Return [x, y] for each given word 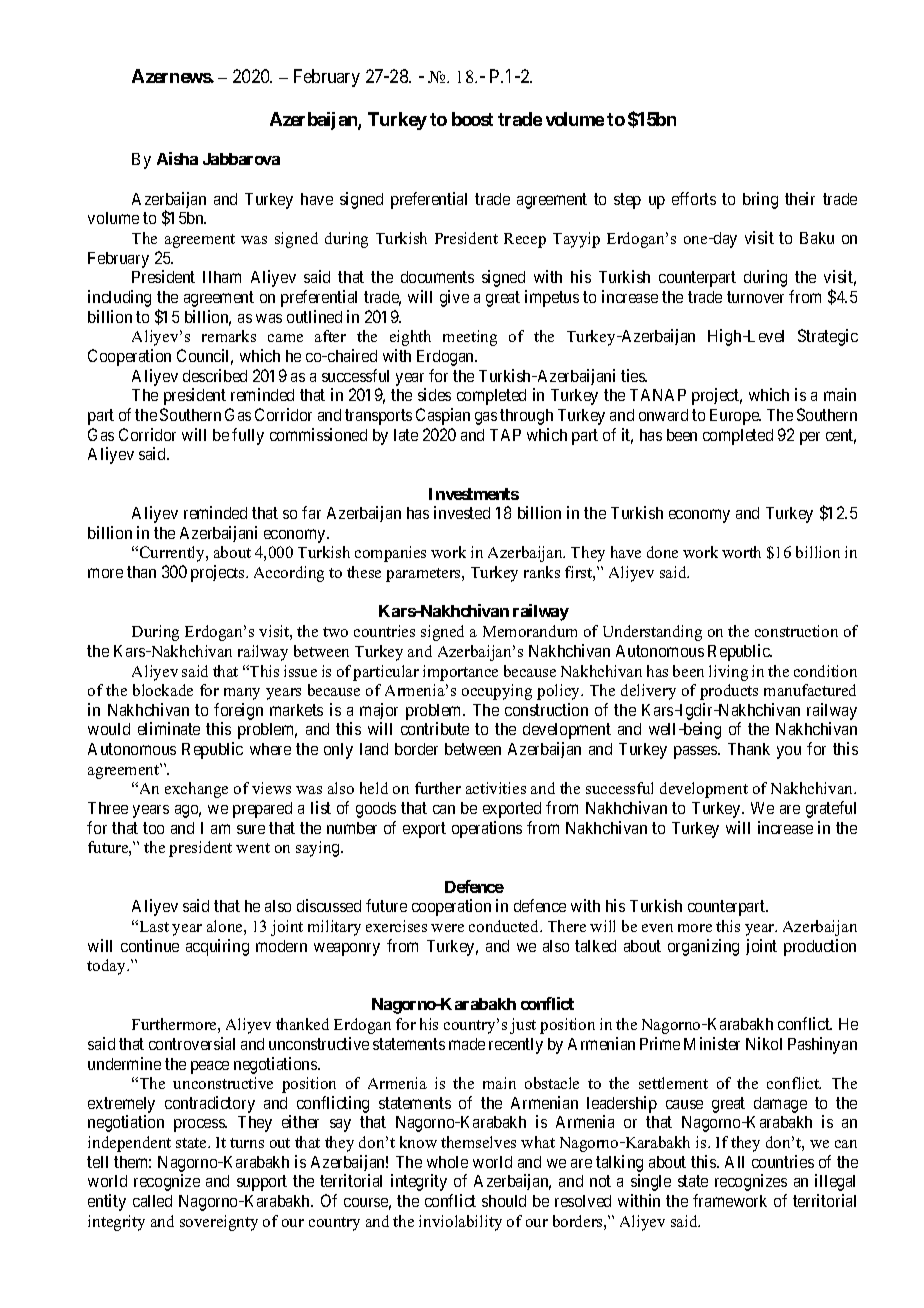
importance [460, 673]
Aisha [177, 158]
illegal [835, 1182]
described [215, 375]
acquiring [217, 947]
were [447, 928]
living [728, 673]
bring [760, 200]
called [152, 1201]
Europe [735, 417]
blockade [163, 690]
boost [472, 119]
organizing [703, 947]
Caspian [443, 416]
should [504, 1201]
